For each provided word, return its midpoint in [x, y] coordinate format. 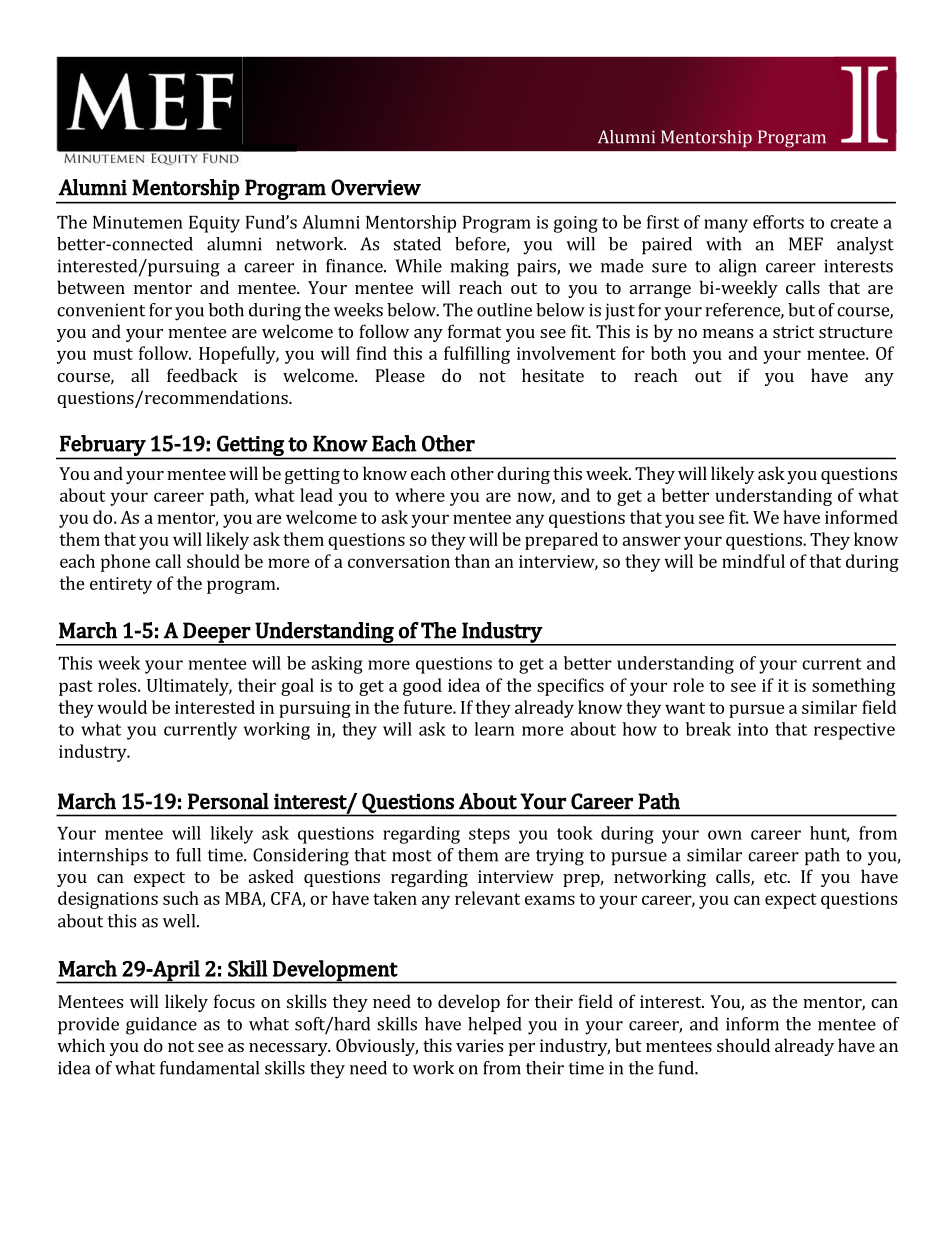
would [122, 707]
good [422, 687]
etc [776, 877]
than [472, 561]
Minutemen [138, 222]
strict [793, 331]
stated [417, 244]
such [181, 898]
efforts [778, 222]
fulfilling [477, 355]
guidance [161, 1026]
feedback [202, 375]
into [753, 729]
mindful [753, 561]
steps [489, 836]
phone [125, 563]
